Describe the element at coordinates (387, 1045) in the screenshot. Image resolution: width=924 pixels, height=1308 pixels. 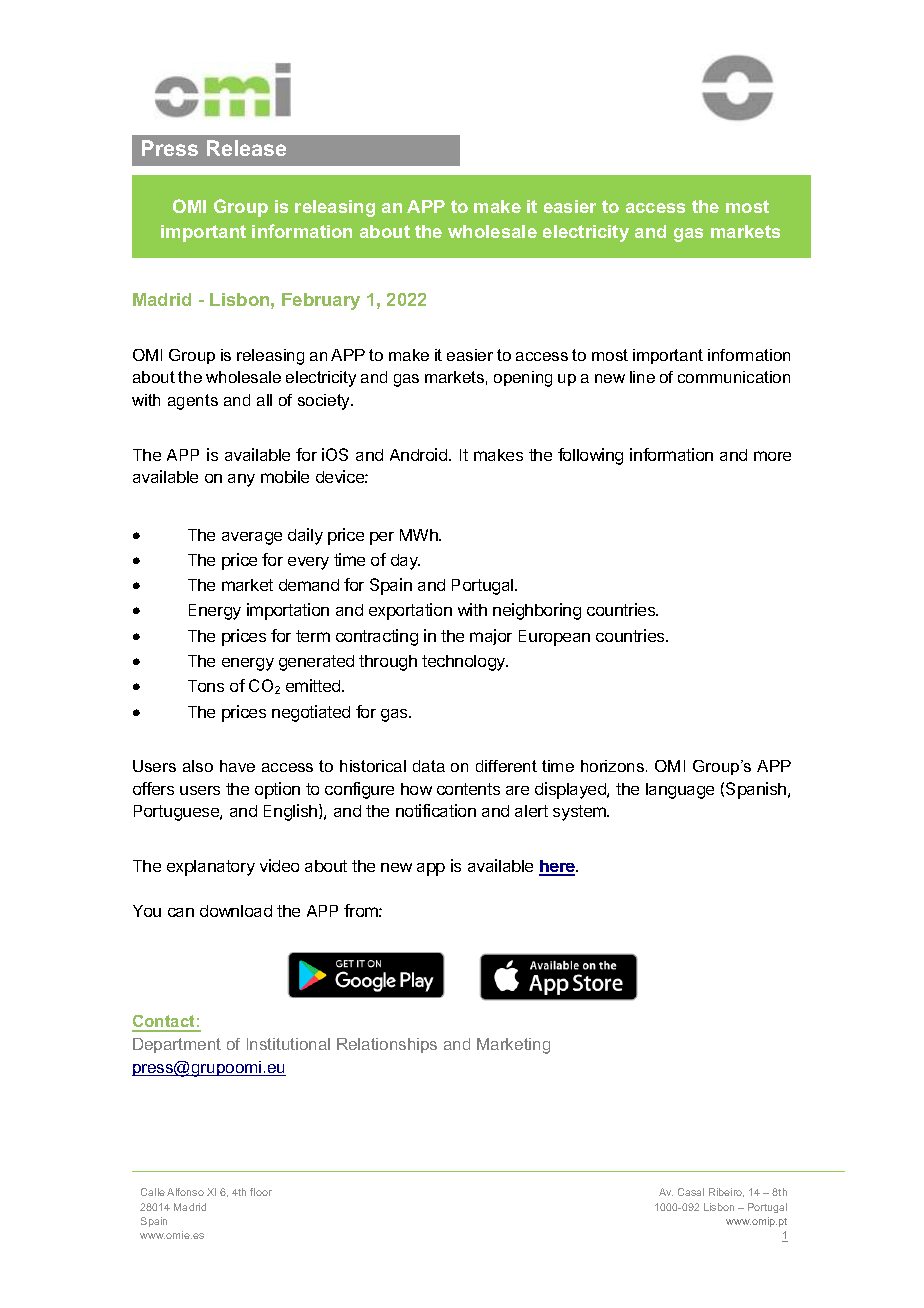
I see `Relationships` at that location.
